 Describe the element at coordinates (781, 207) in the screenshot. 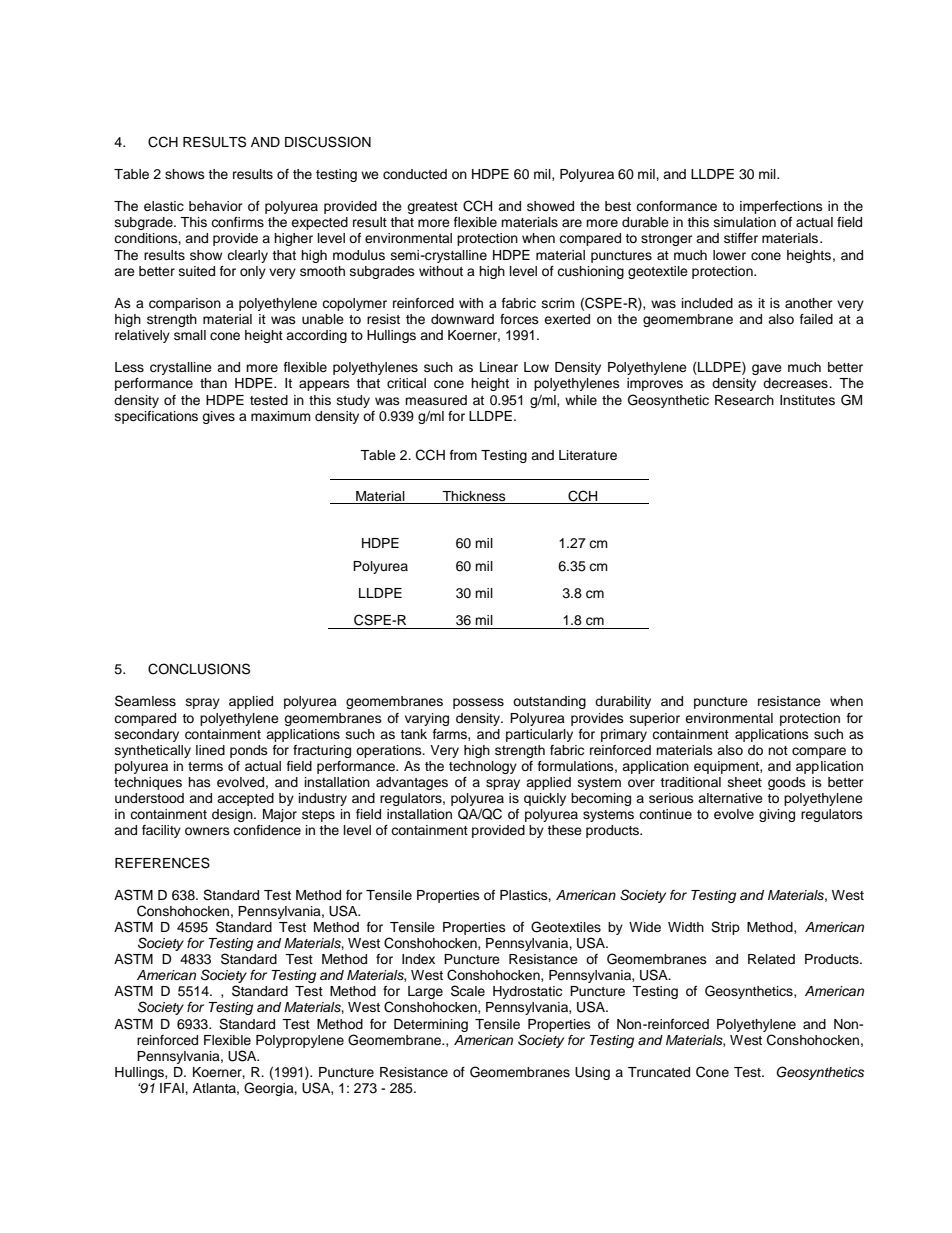

I see `imperfections` at that location.
